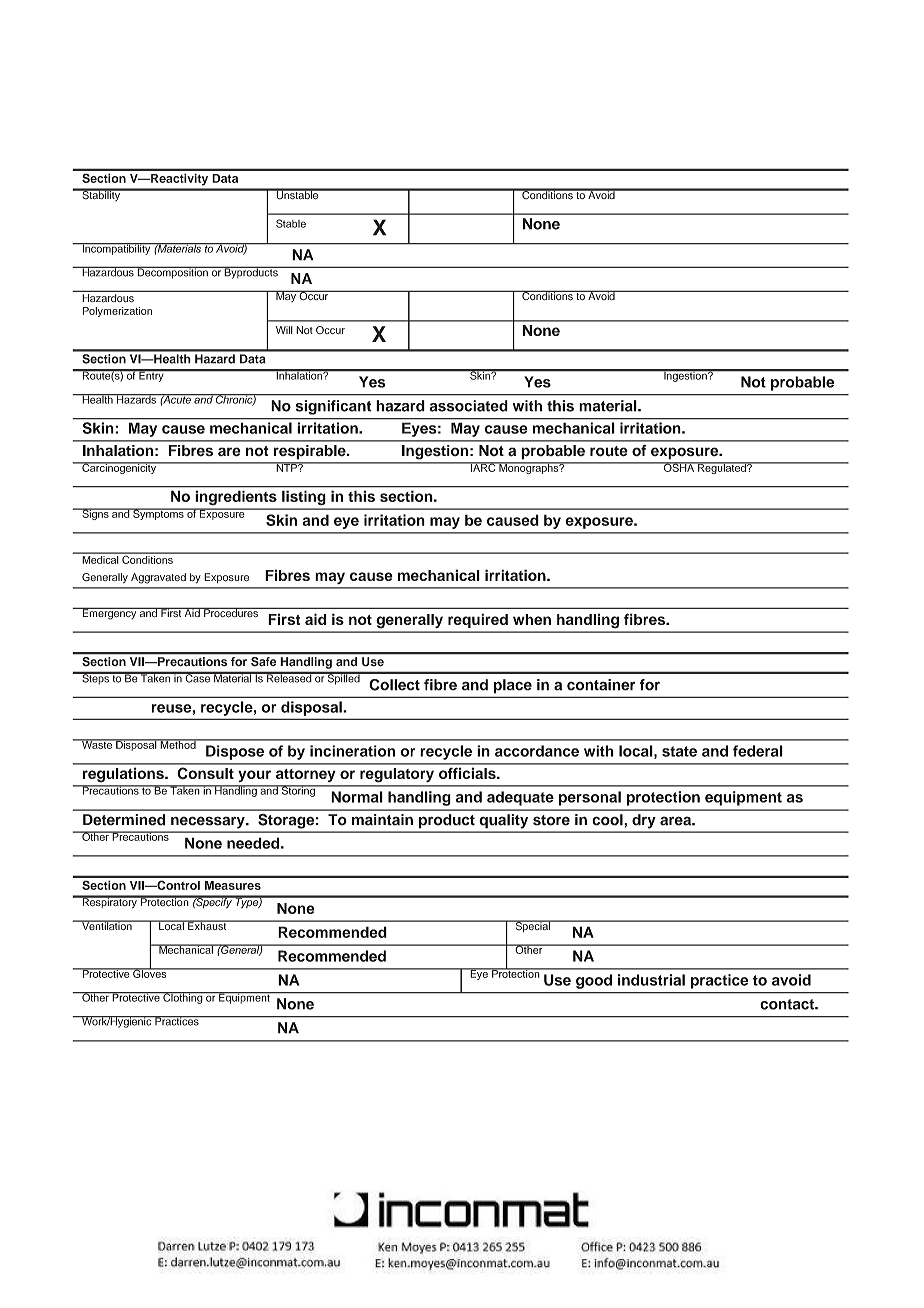 The width and height of the screenshot is (924, 1308). What do you see at coordinates (532, 926) in the screenshot?
I see `Special` at bounding box center [532, 926].
